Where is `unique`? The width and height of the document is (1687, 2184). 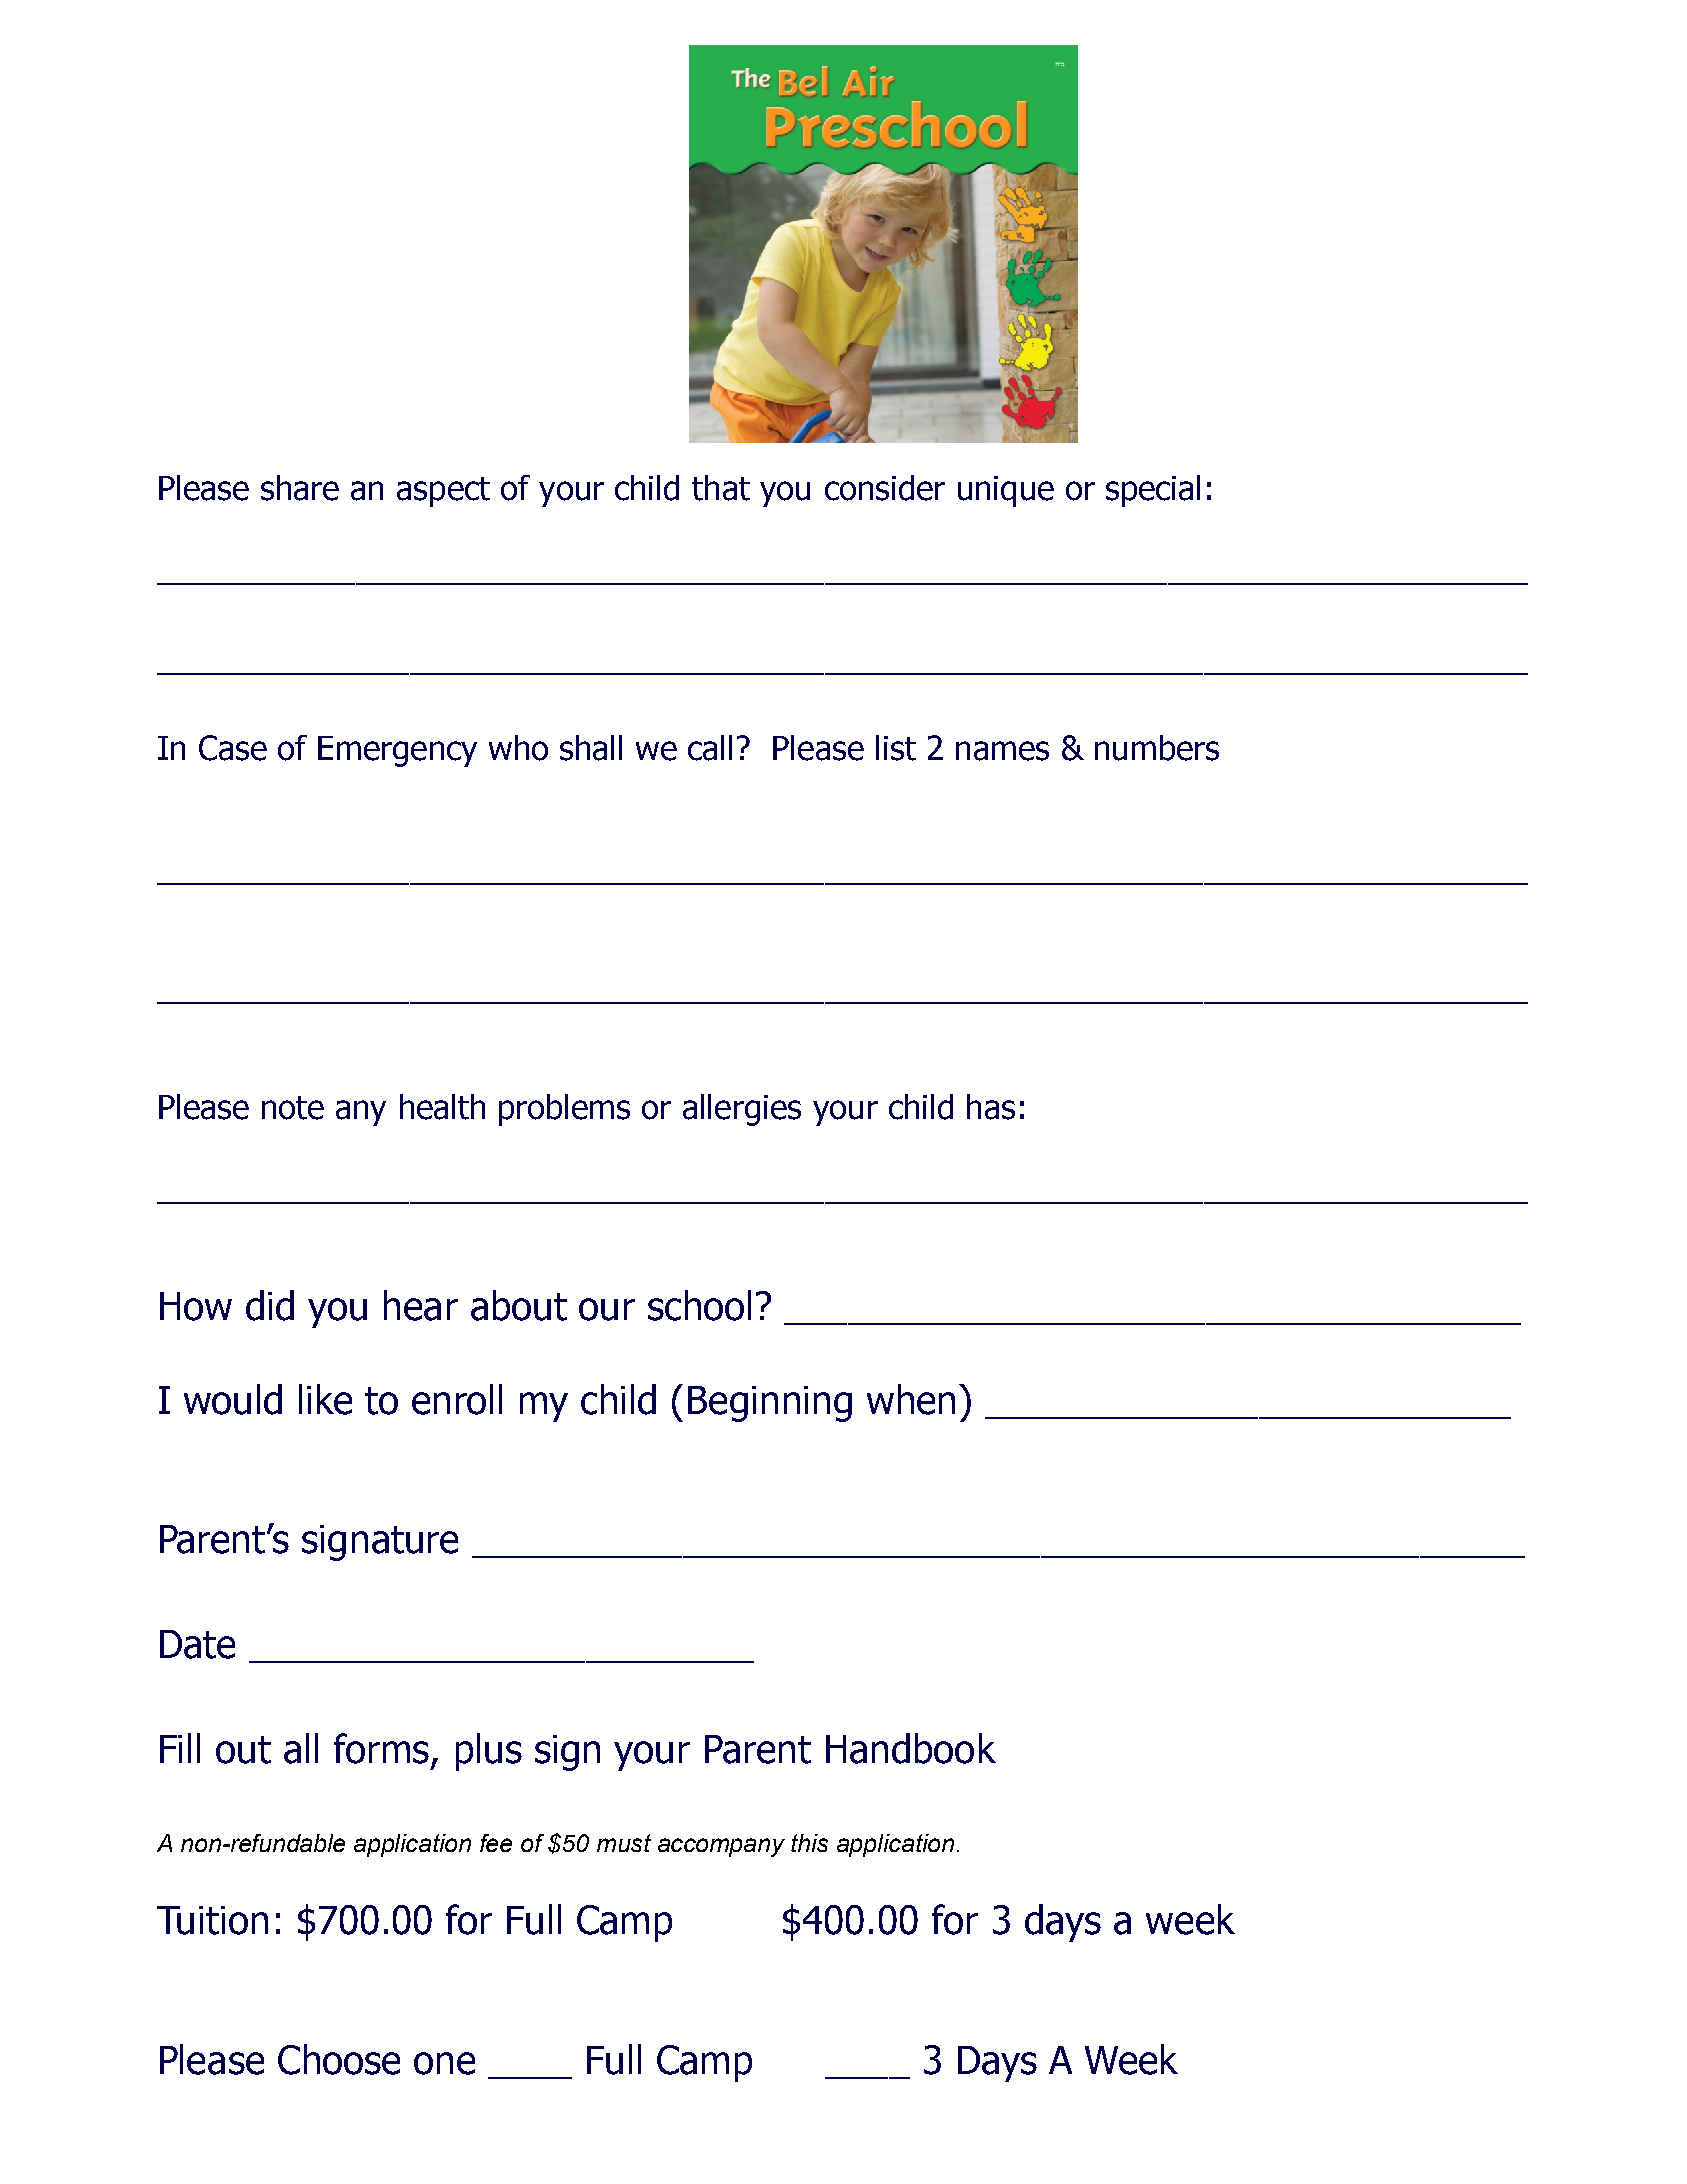
unique is located at coordinates (1006, 491).
